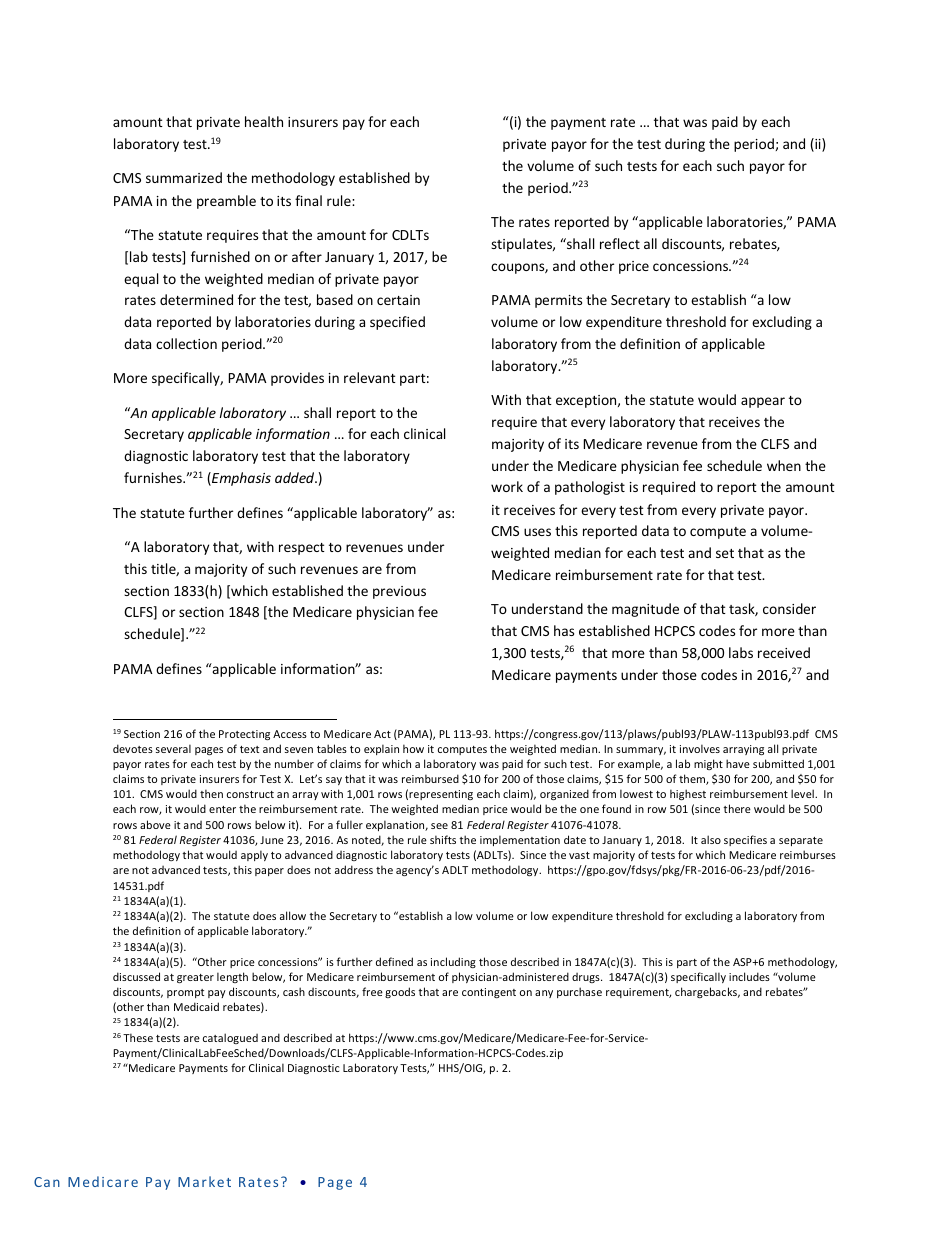 This document has width=952, height=1233. What do you see at coordinates (354, 869) in the document?
I see `address` at bounding box center [354, 869].
